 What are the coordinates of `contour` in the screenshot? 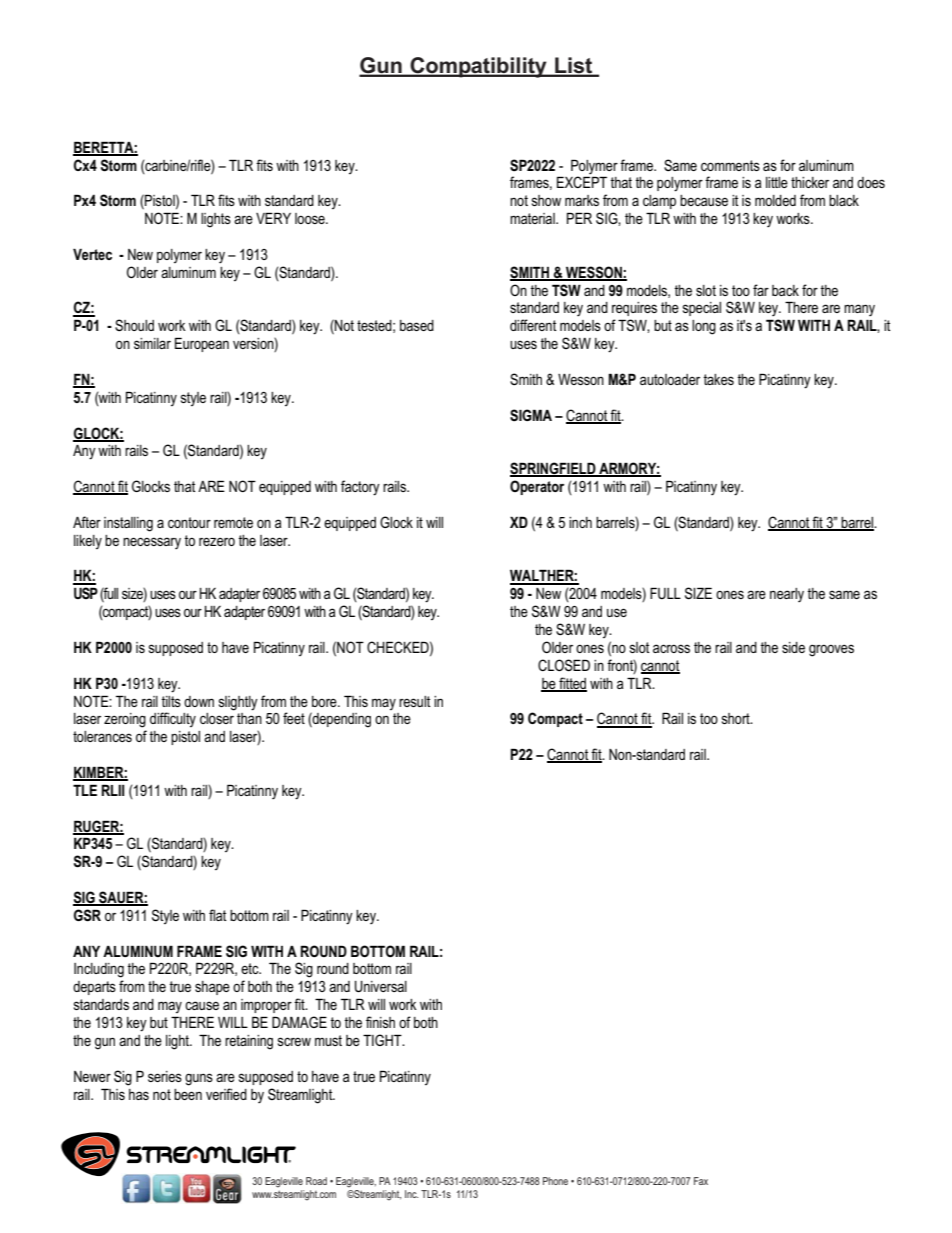 It's located at (189, 522).
